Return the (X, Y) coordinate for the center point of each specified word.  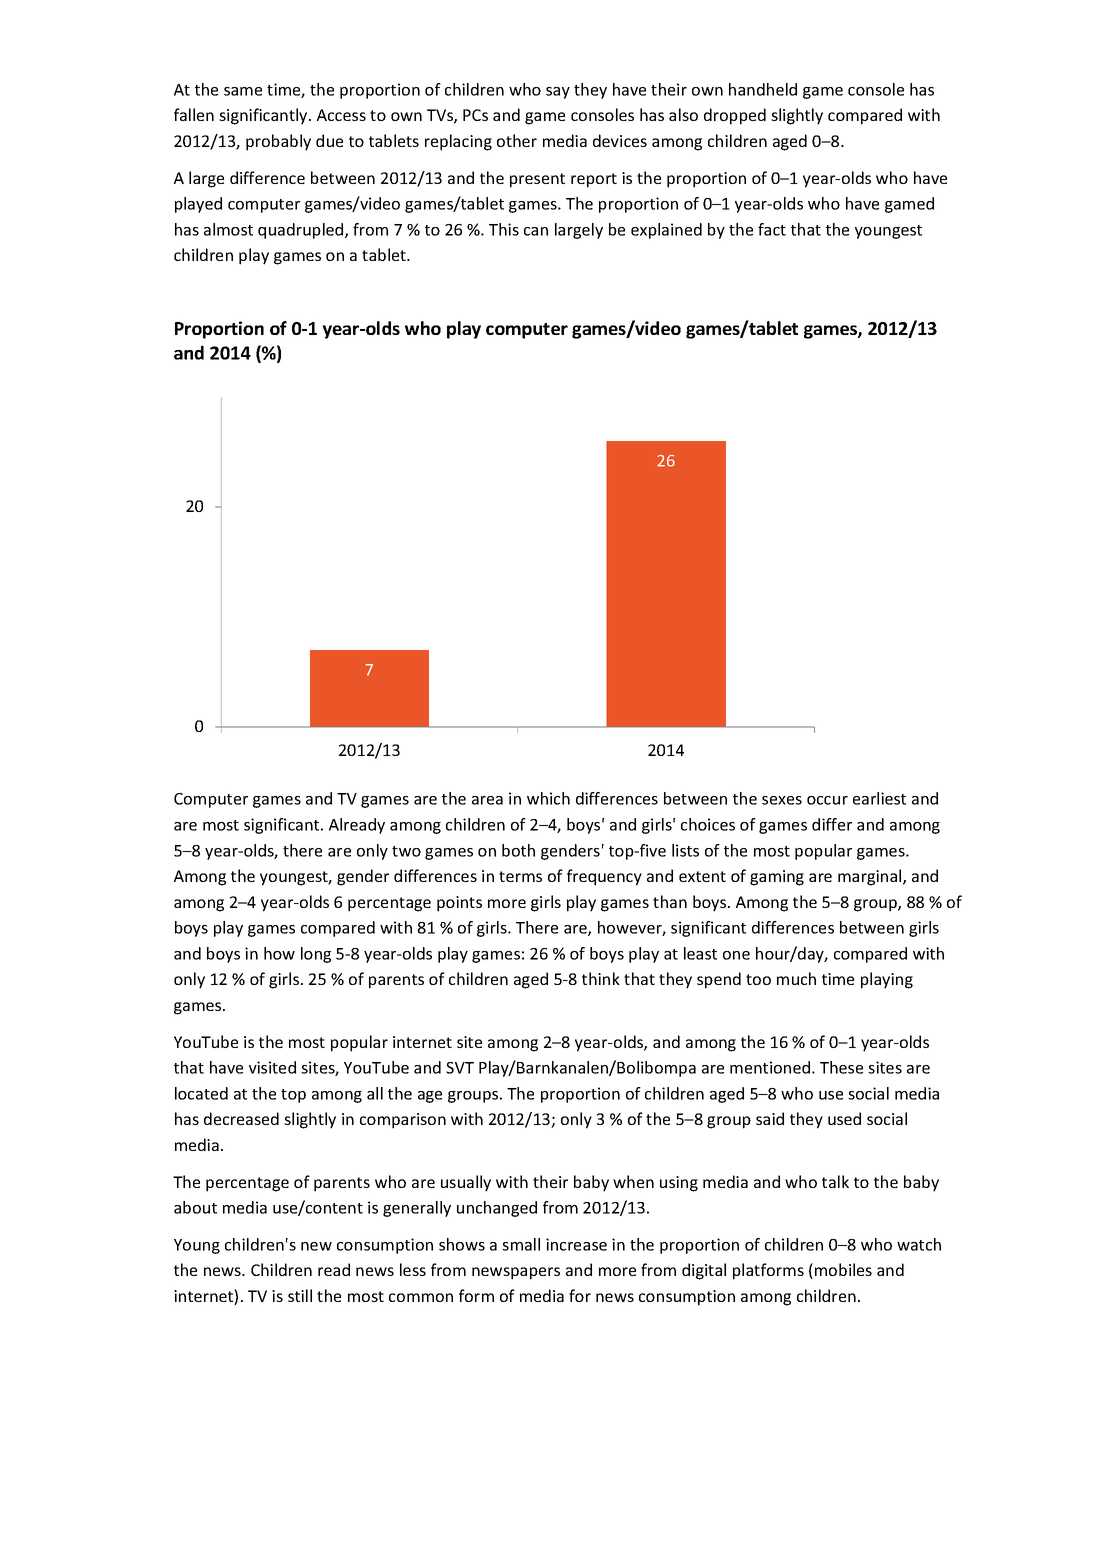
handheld (763, 89)
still (300, 1295)
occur (827, 800)
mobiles (843, 1269)
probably (278, 142)
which (548, 798)
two (406, 851)
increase (576, 1244)
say (558, 93)
